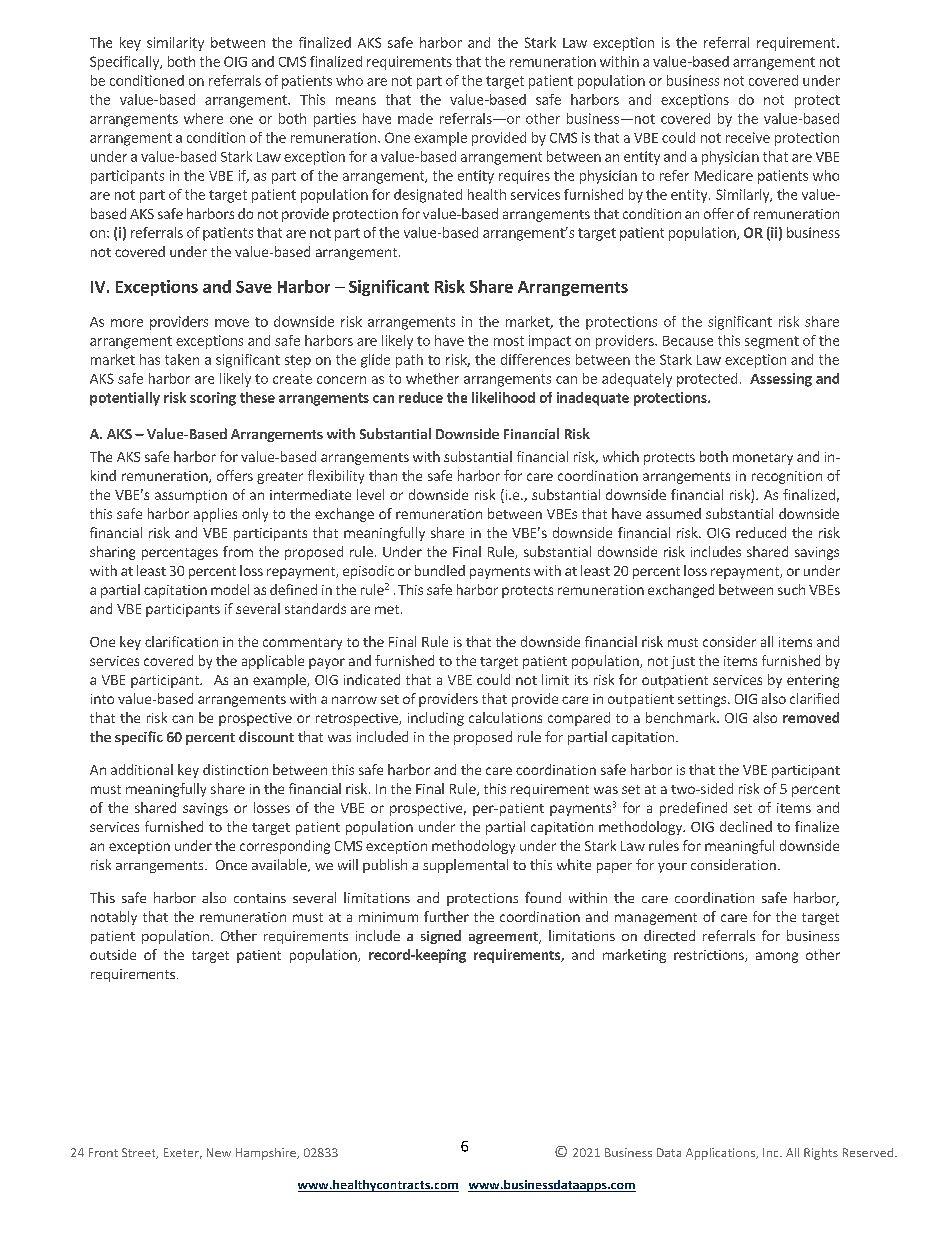  I want to click on made, so click(415, 118).
